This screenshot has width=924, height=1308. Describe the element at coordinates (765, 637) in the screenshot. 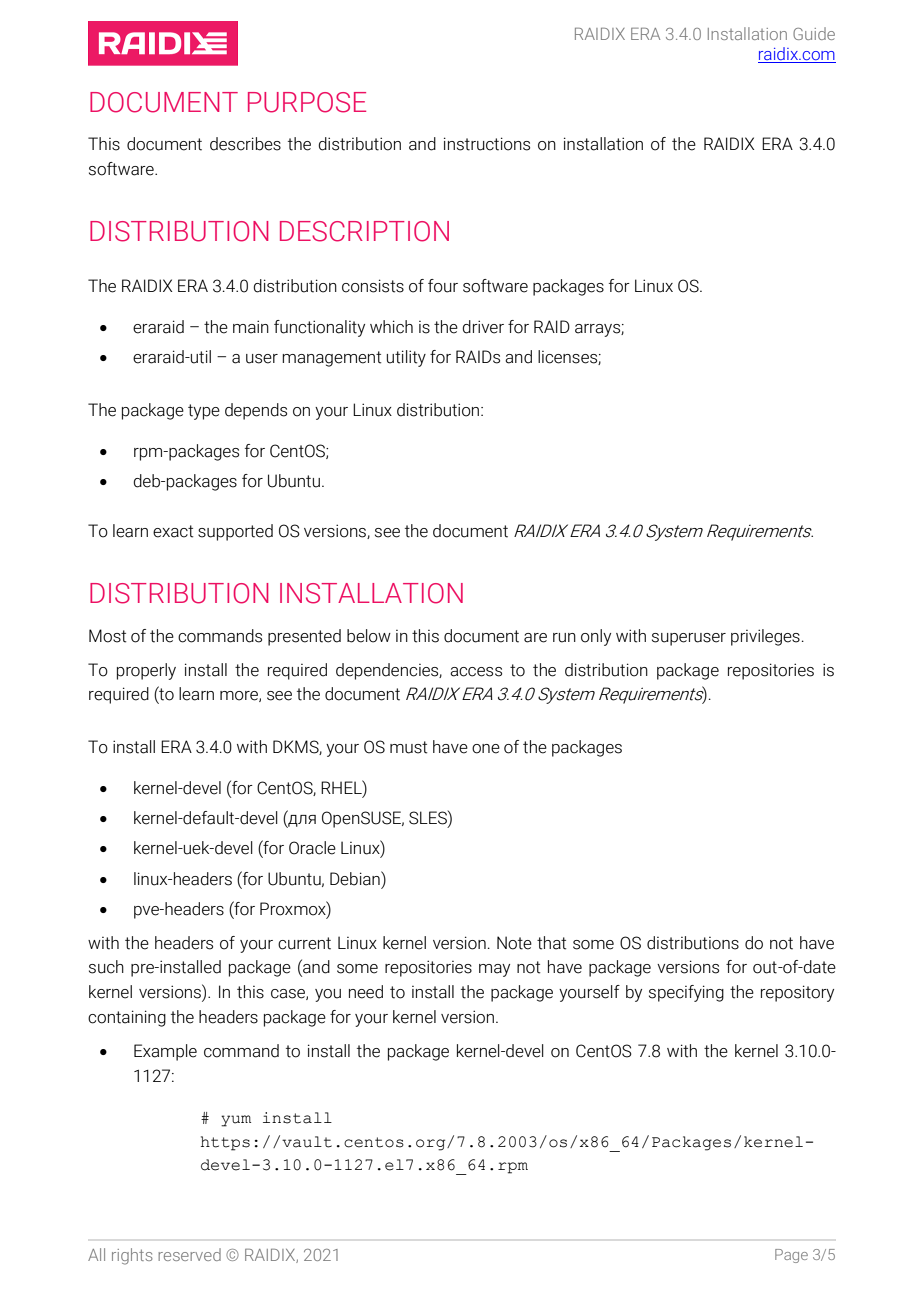

I see `privileges` at that location.
